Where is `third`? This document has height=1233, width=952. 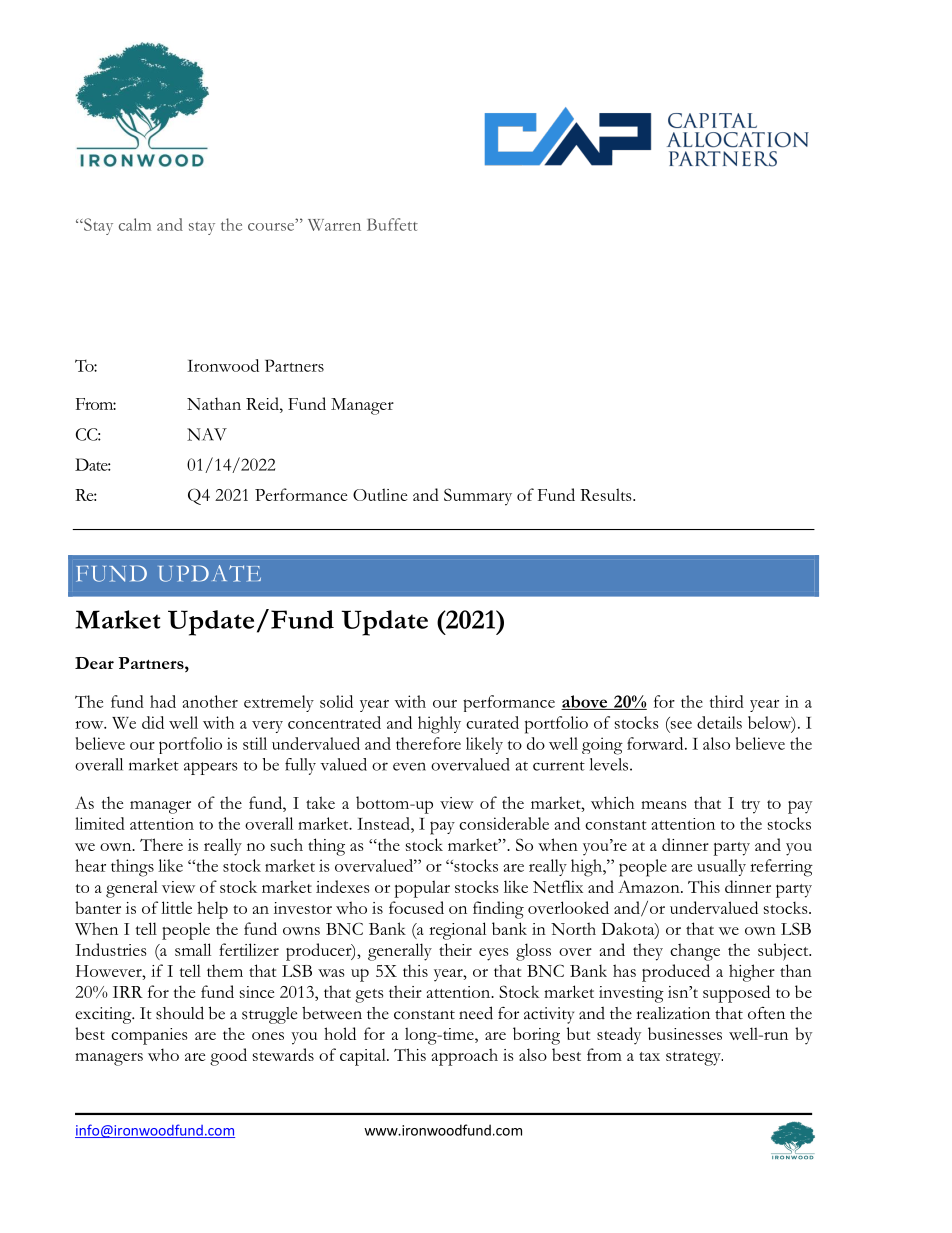
third is located at coordinates (727, 701).
